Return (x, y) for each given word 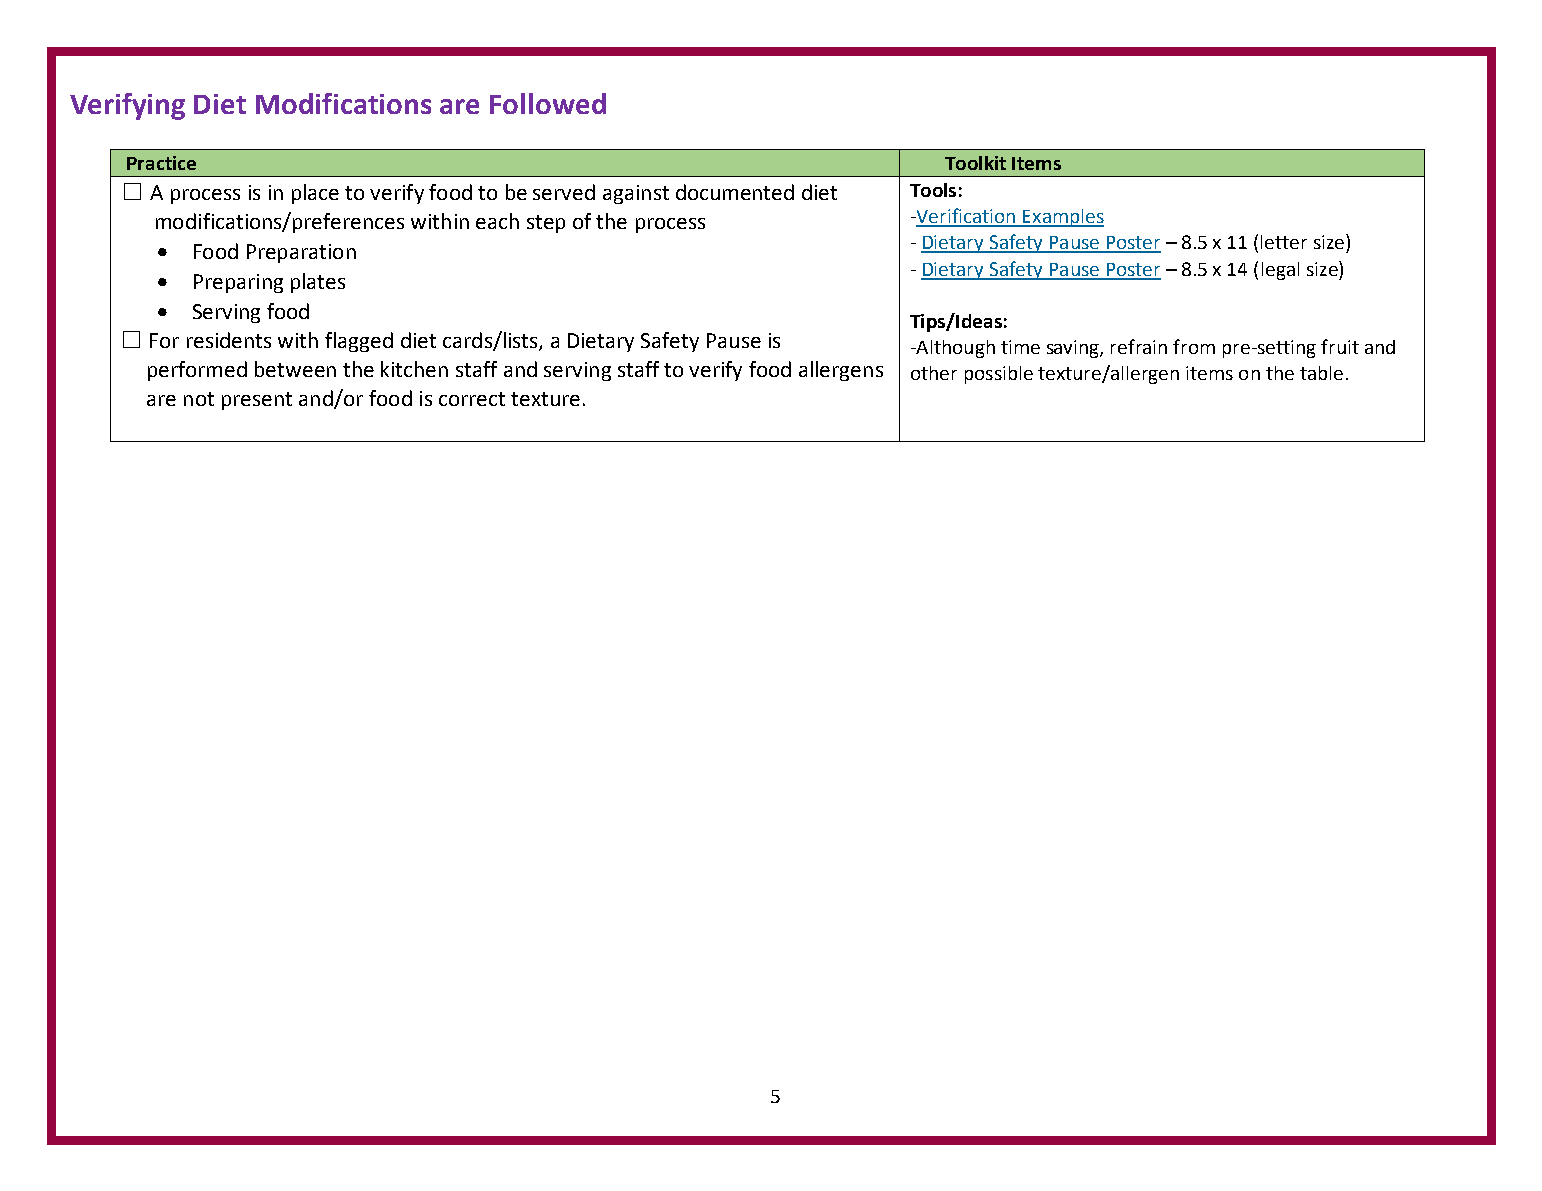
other (934, 373)
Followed (548, 103)
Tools (933, 190)
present (257, 401)
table (1321, 373)
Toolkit (975, 163)
